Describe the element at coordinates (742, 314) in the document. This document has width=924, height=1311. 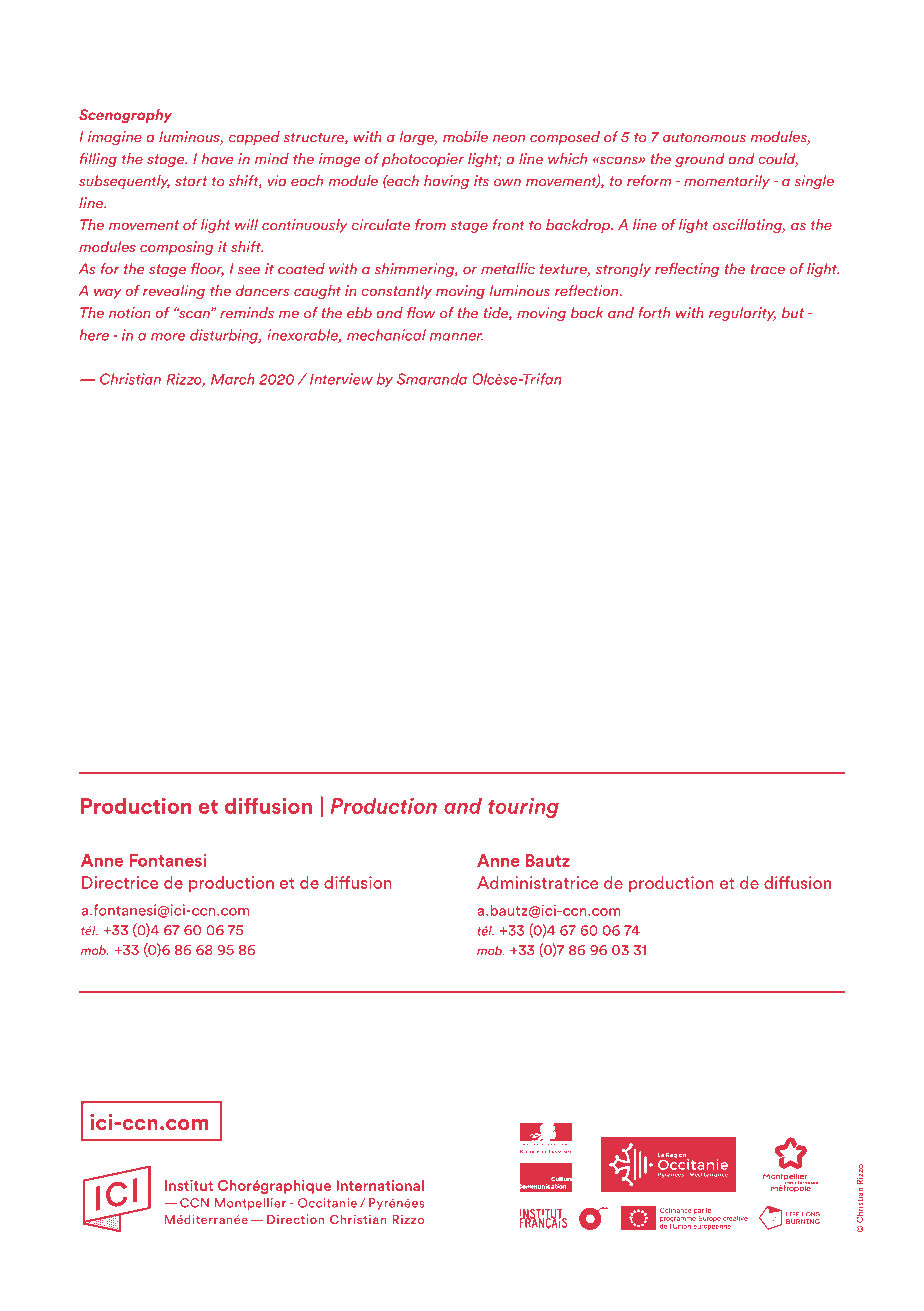
I see `regularity` at that location.
